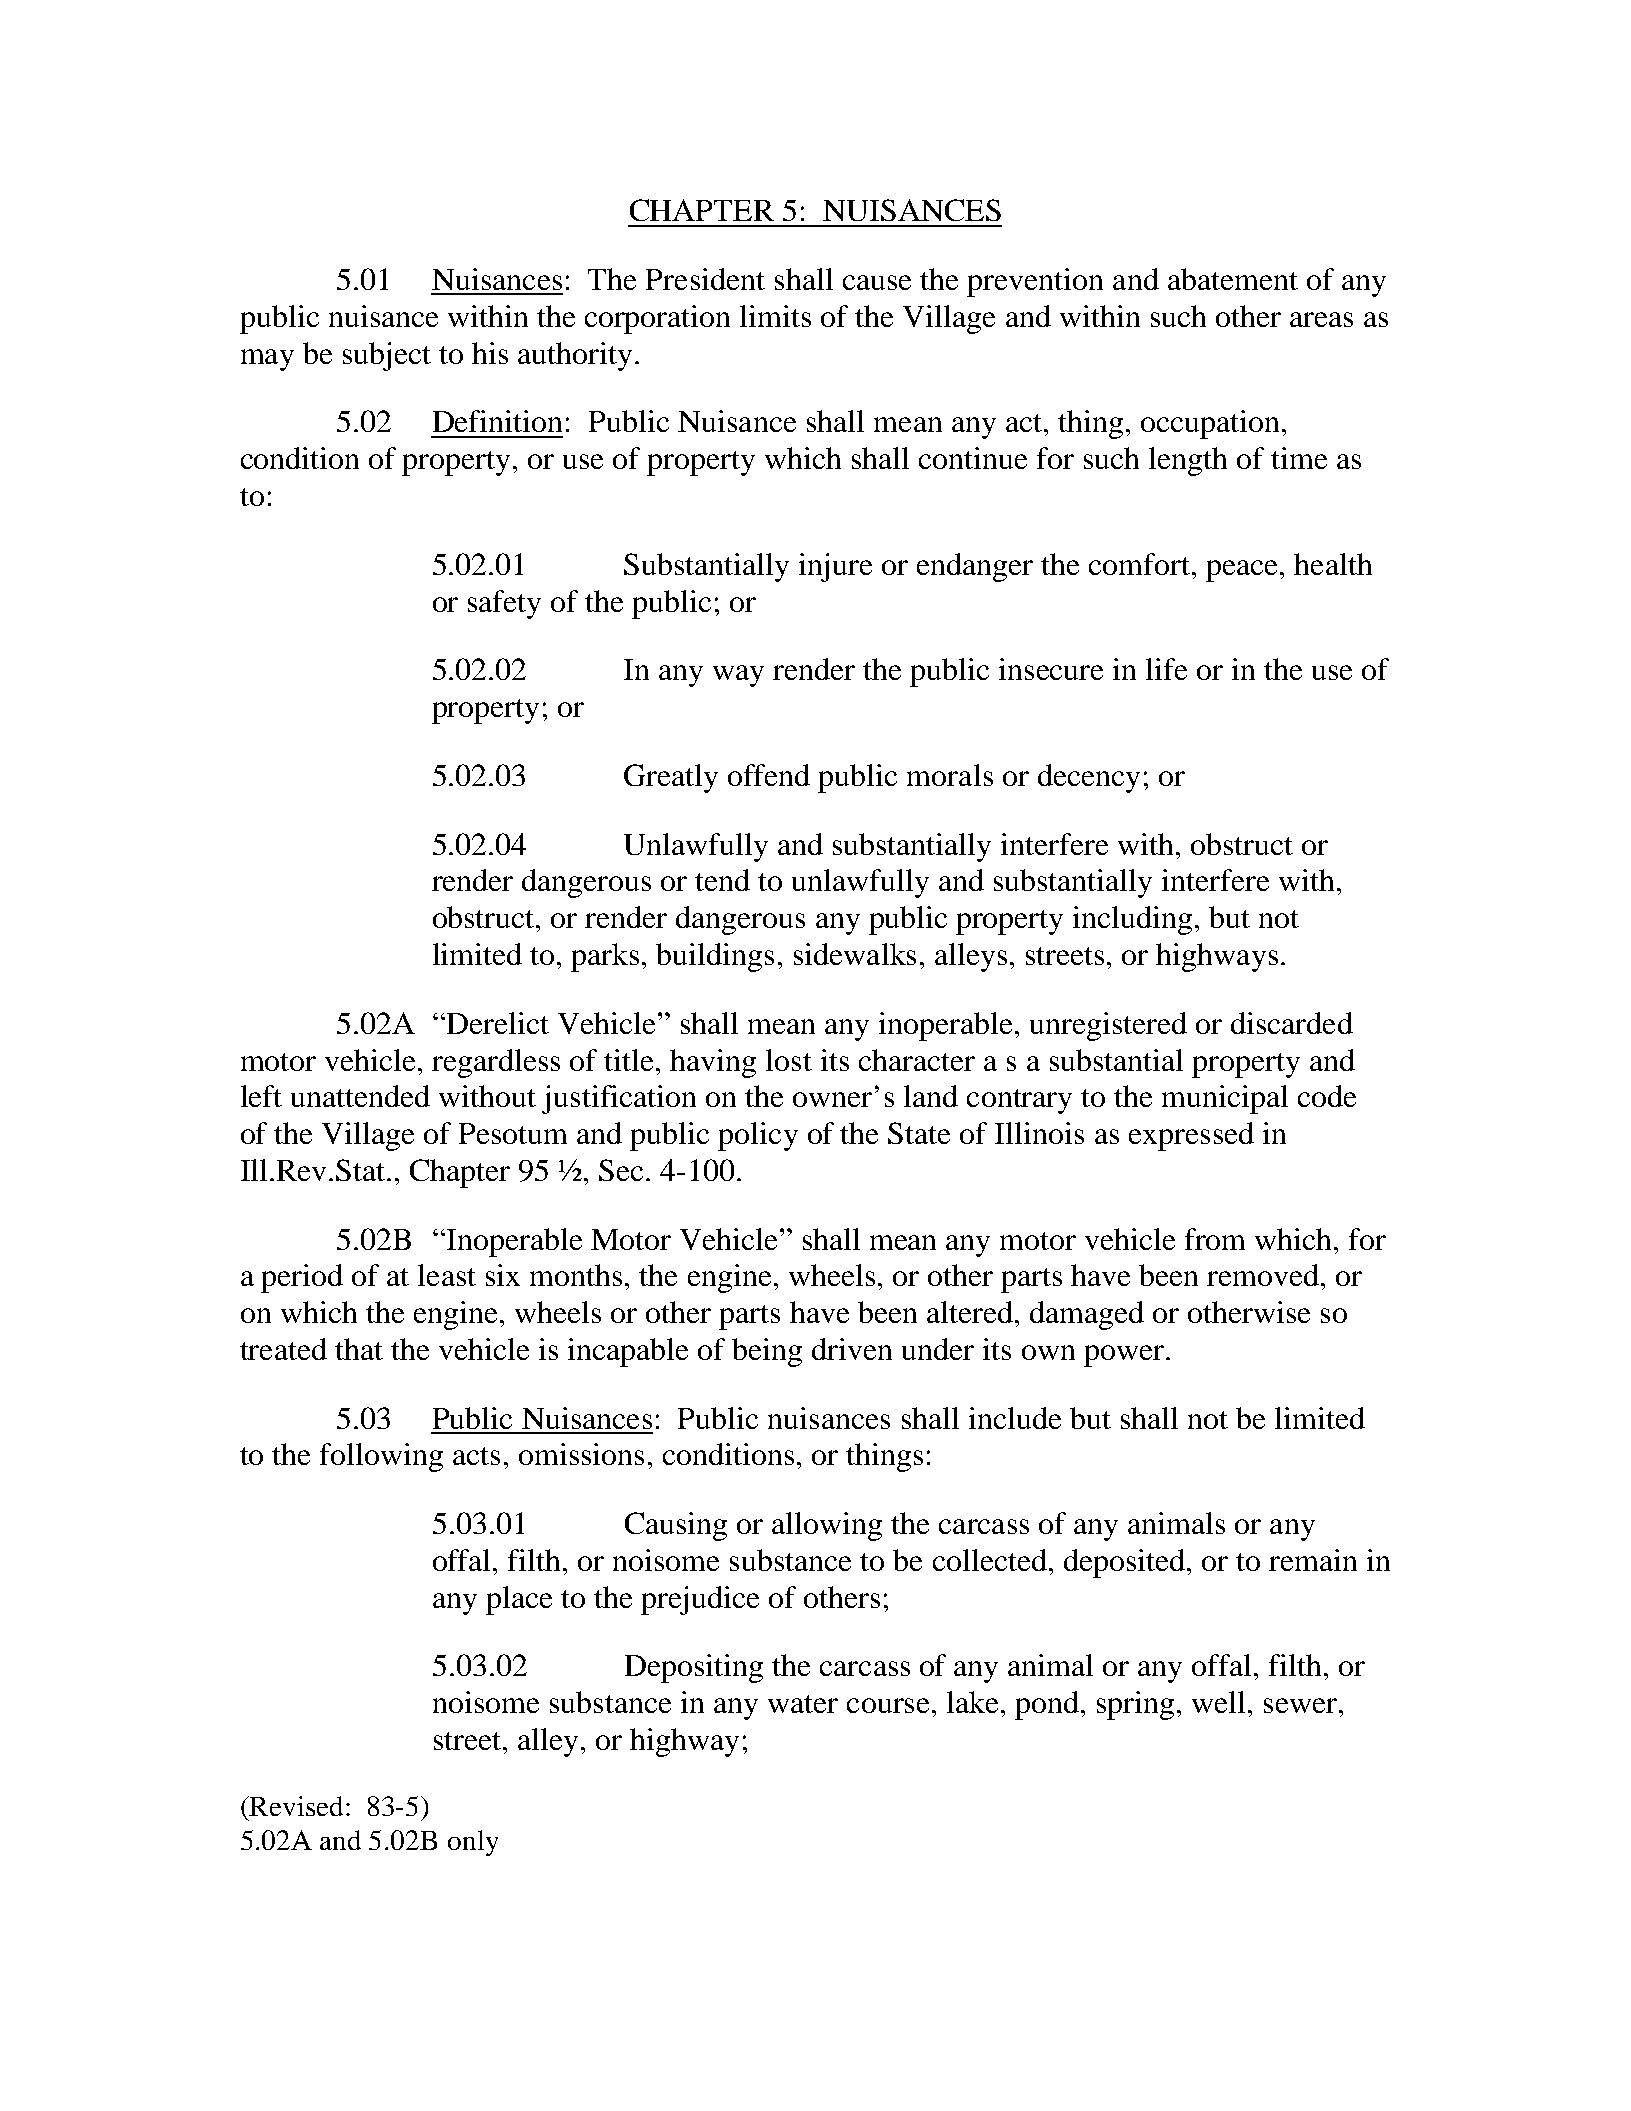 This image has height=2111, width=1631. Describe the element at coordinates (1225, 1099) in the image. I see `municipal` at that location.
